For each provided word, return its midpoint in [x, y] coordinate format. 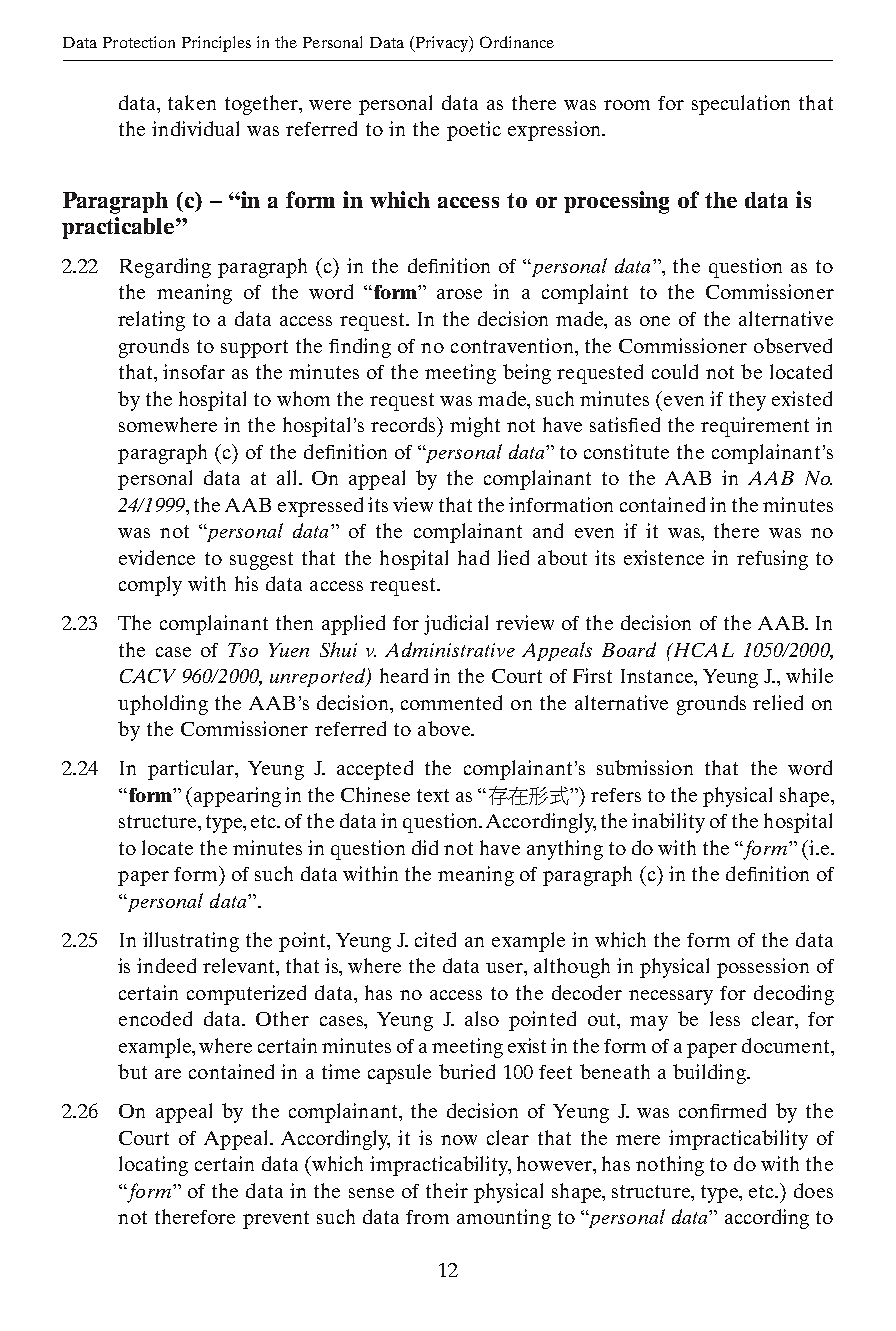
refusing [772, 560]
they [747, 401]
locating [153, 1166]
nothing [670, 1166]
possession [763, 968]
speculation [741, 105]
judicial [456, 625]
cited [435, 939]
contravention [513, 345]
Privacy [441, 44]
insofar [194, 371]
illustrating [191, 942]
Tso [243, 650]
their [447, 1190]
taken [192, 102]
